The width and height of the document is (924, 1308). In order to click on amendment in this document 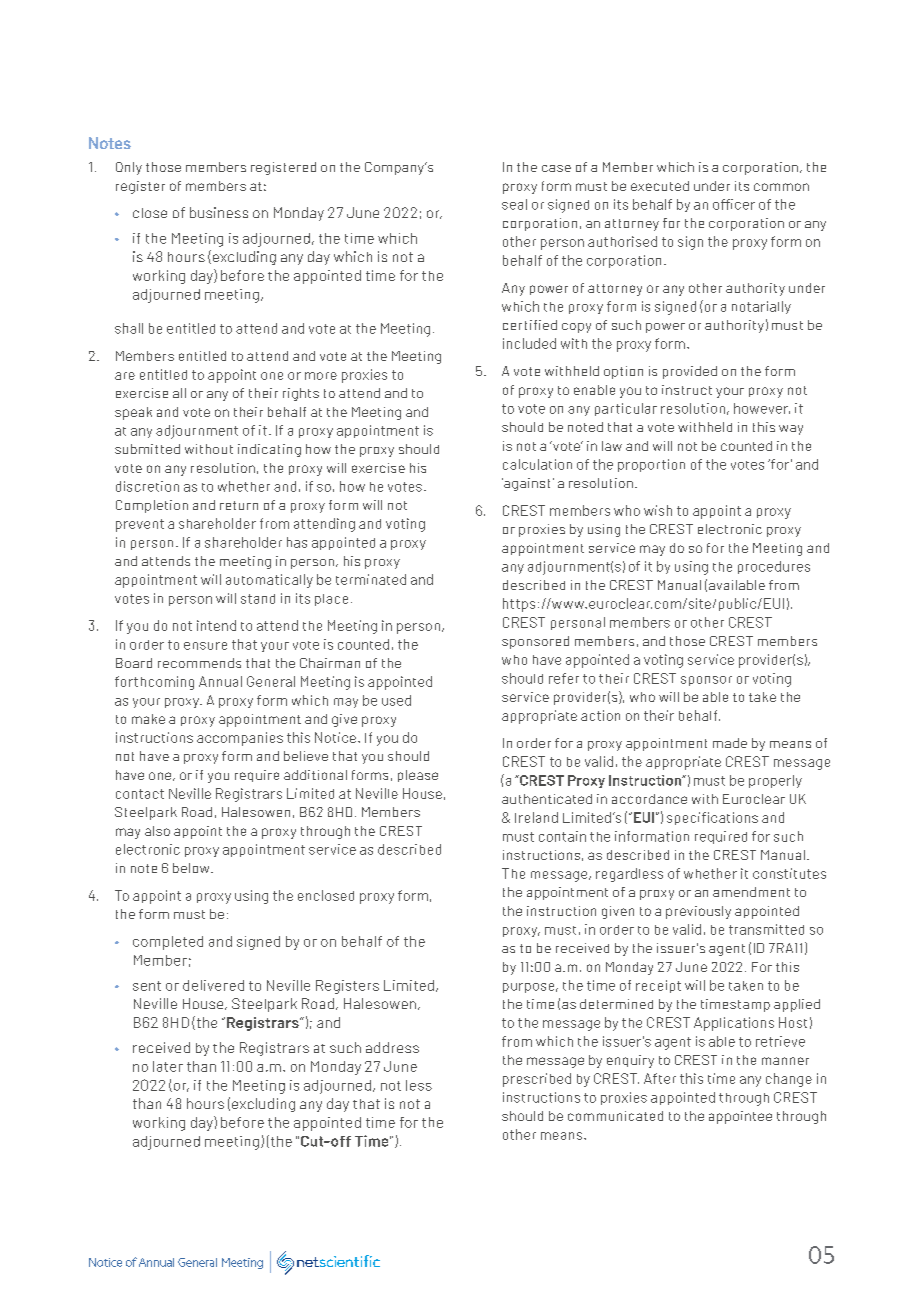, I will do `click(751, 892)`.
